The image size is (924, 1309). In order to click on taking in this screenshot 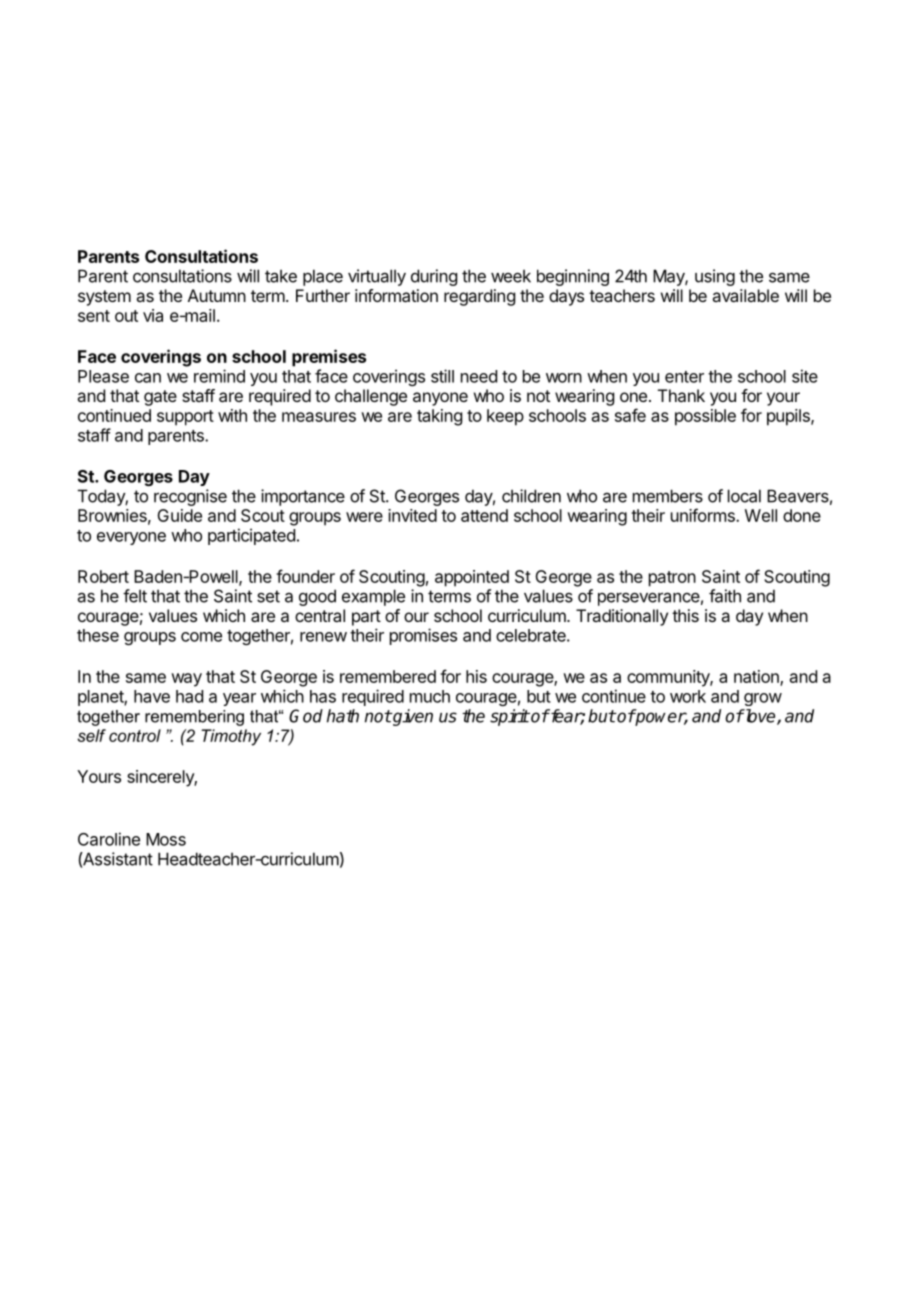, I will do `click(439, 417)`.
